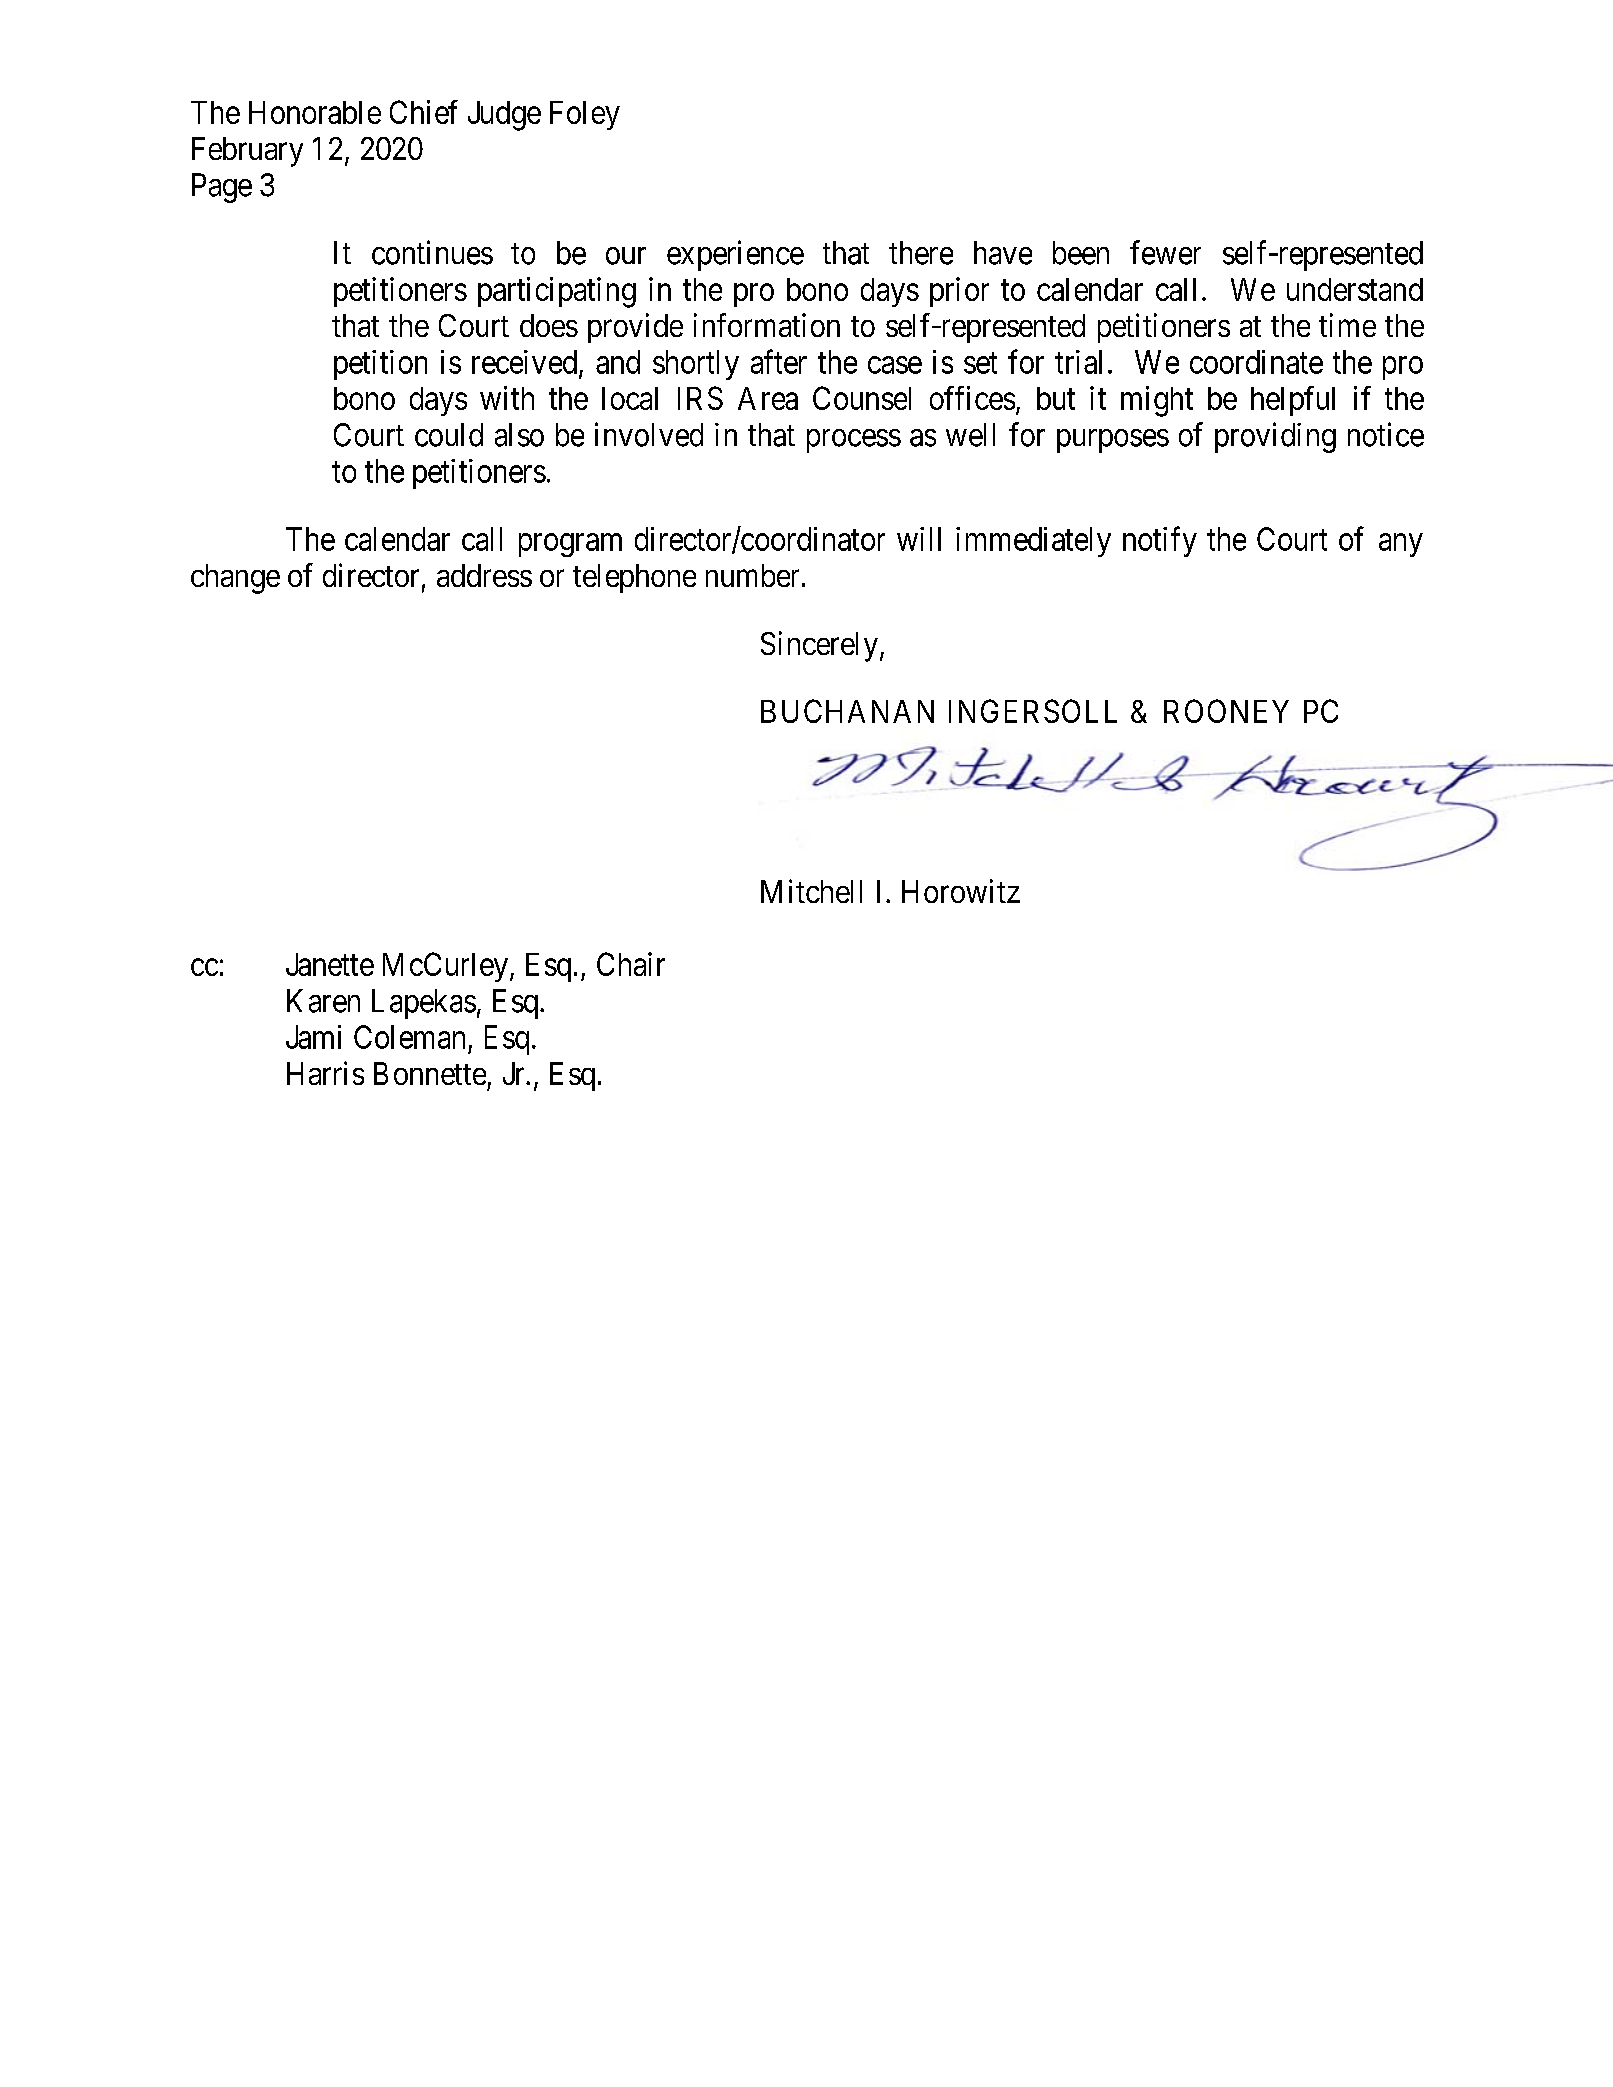 The width and height of the screenshot is (1613, 2087). I want to click on after, so click(779, 361).
